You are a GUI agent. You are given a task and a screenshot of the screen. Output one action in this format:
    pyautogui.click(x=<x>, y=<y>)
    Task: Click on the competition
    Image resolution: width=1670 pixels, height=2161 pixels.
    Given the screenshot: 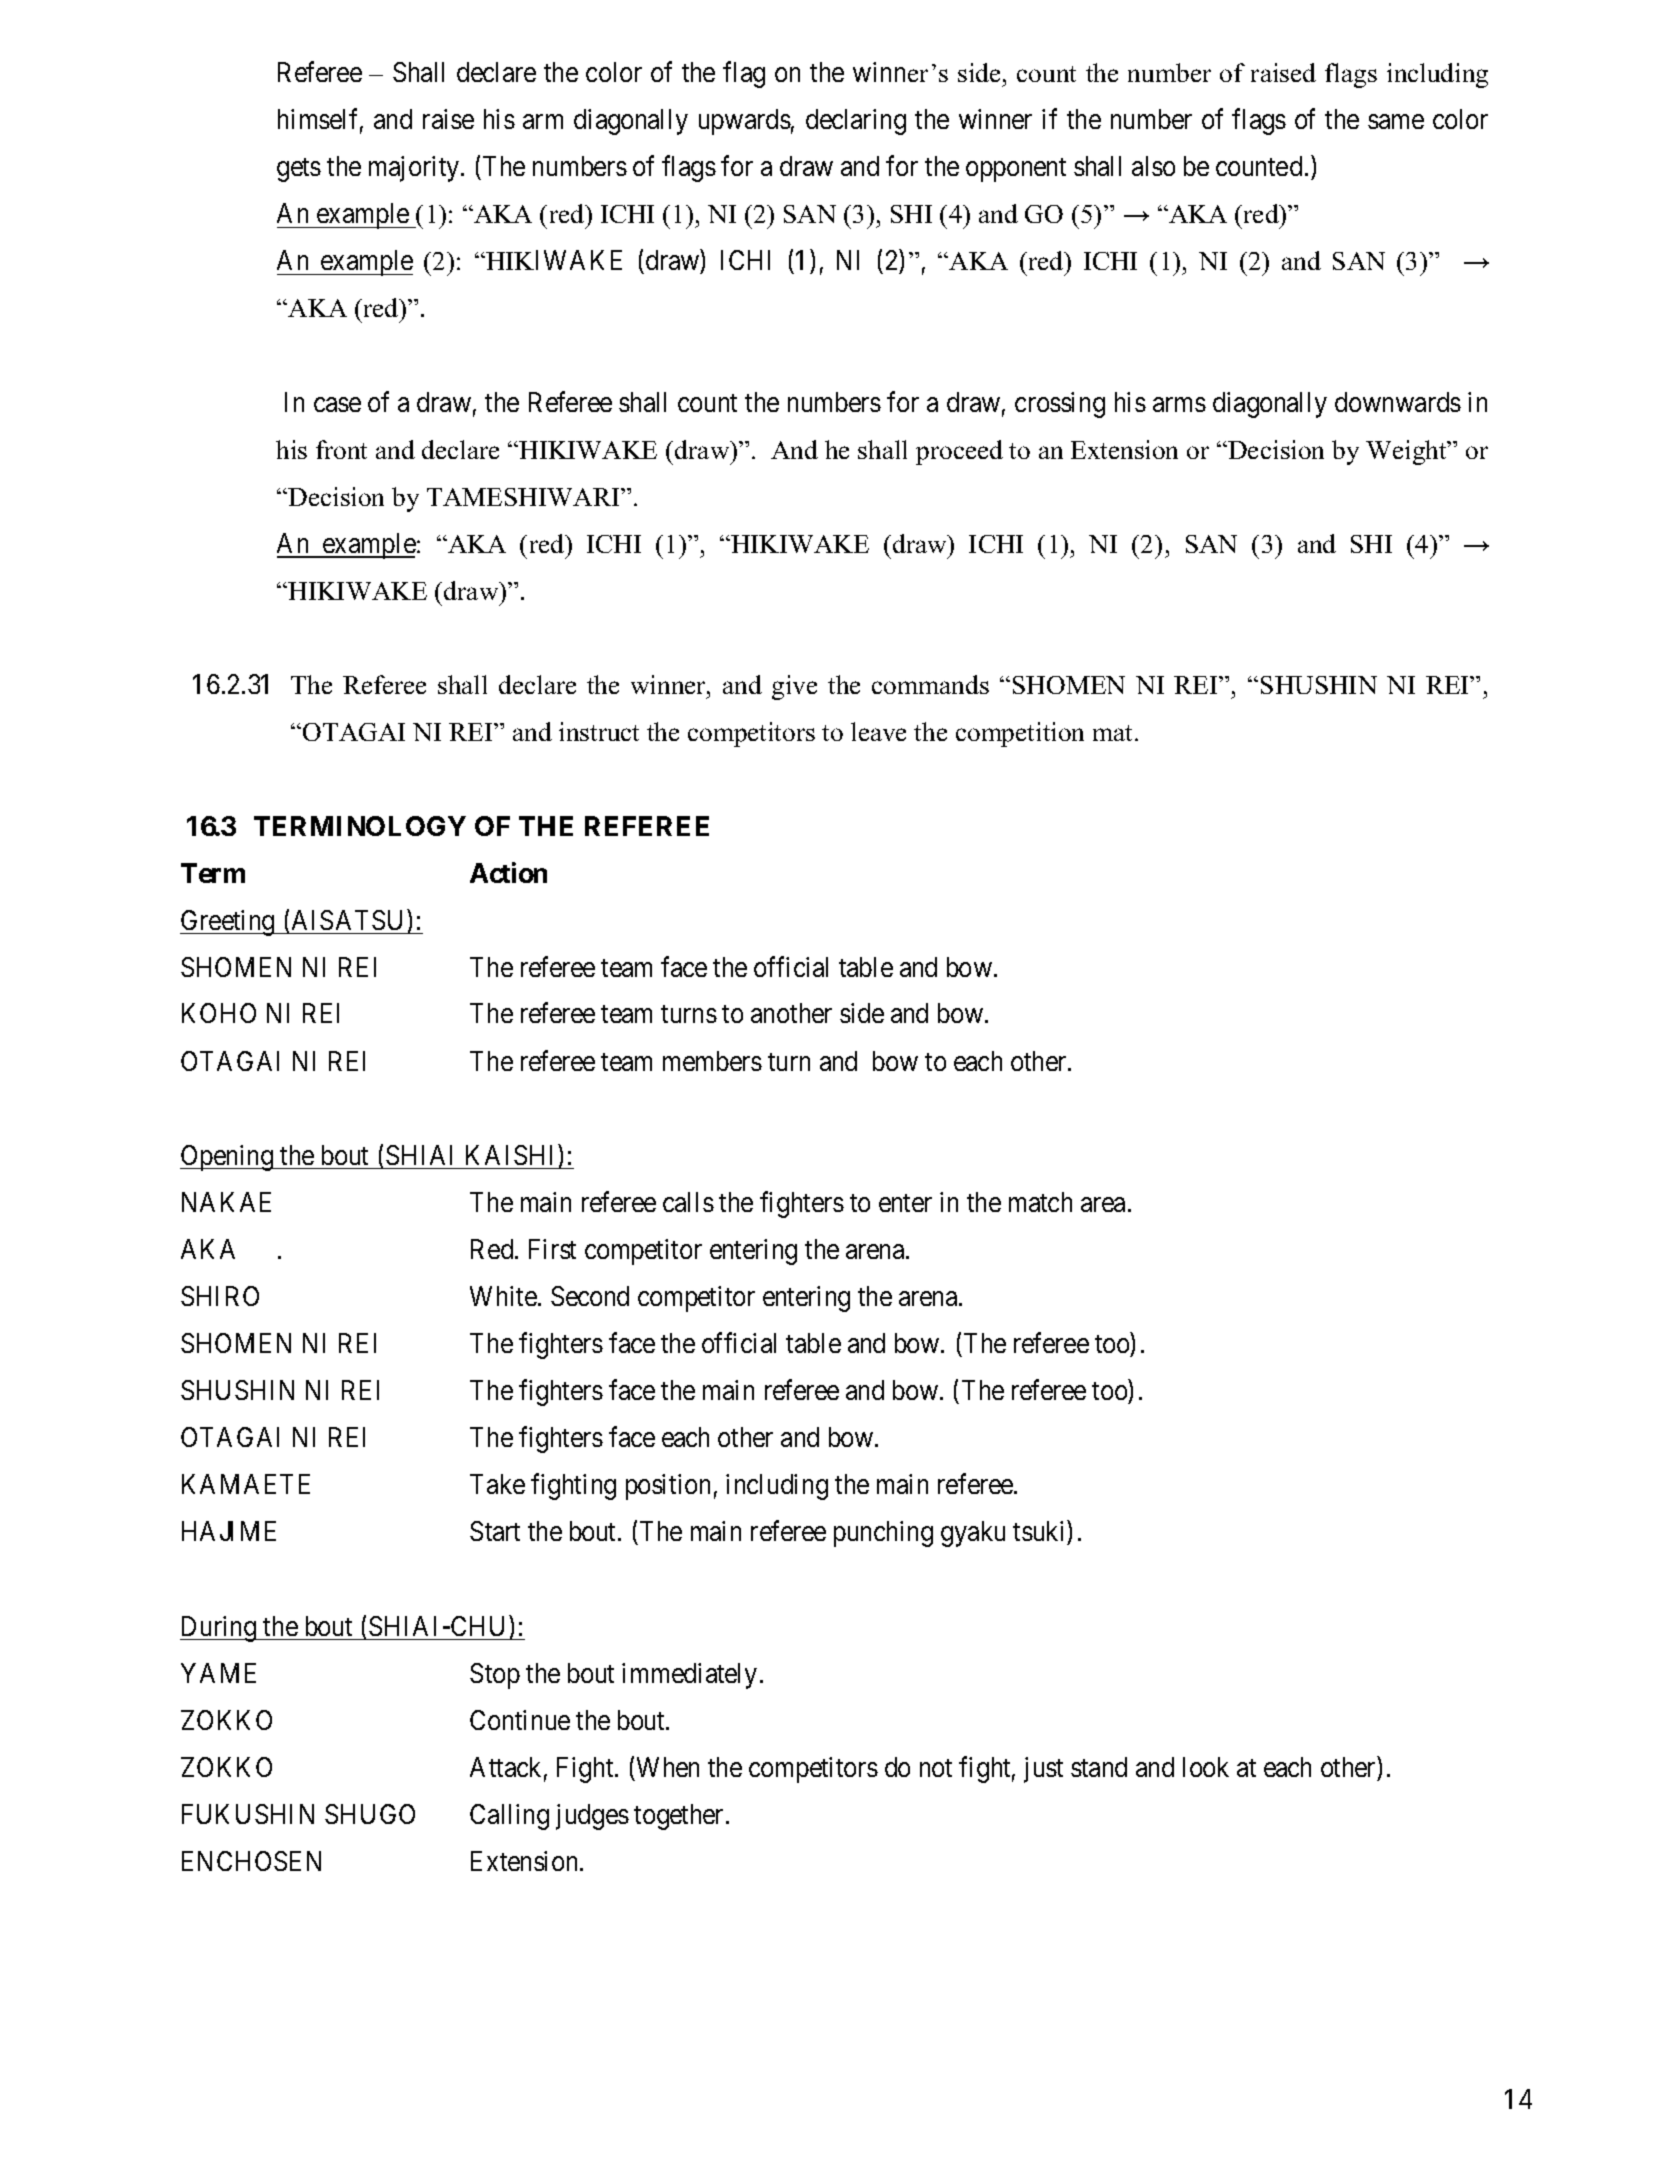 What is the action you would take?
    pyautogui.click(x=1020, y=734)
